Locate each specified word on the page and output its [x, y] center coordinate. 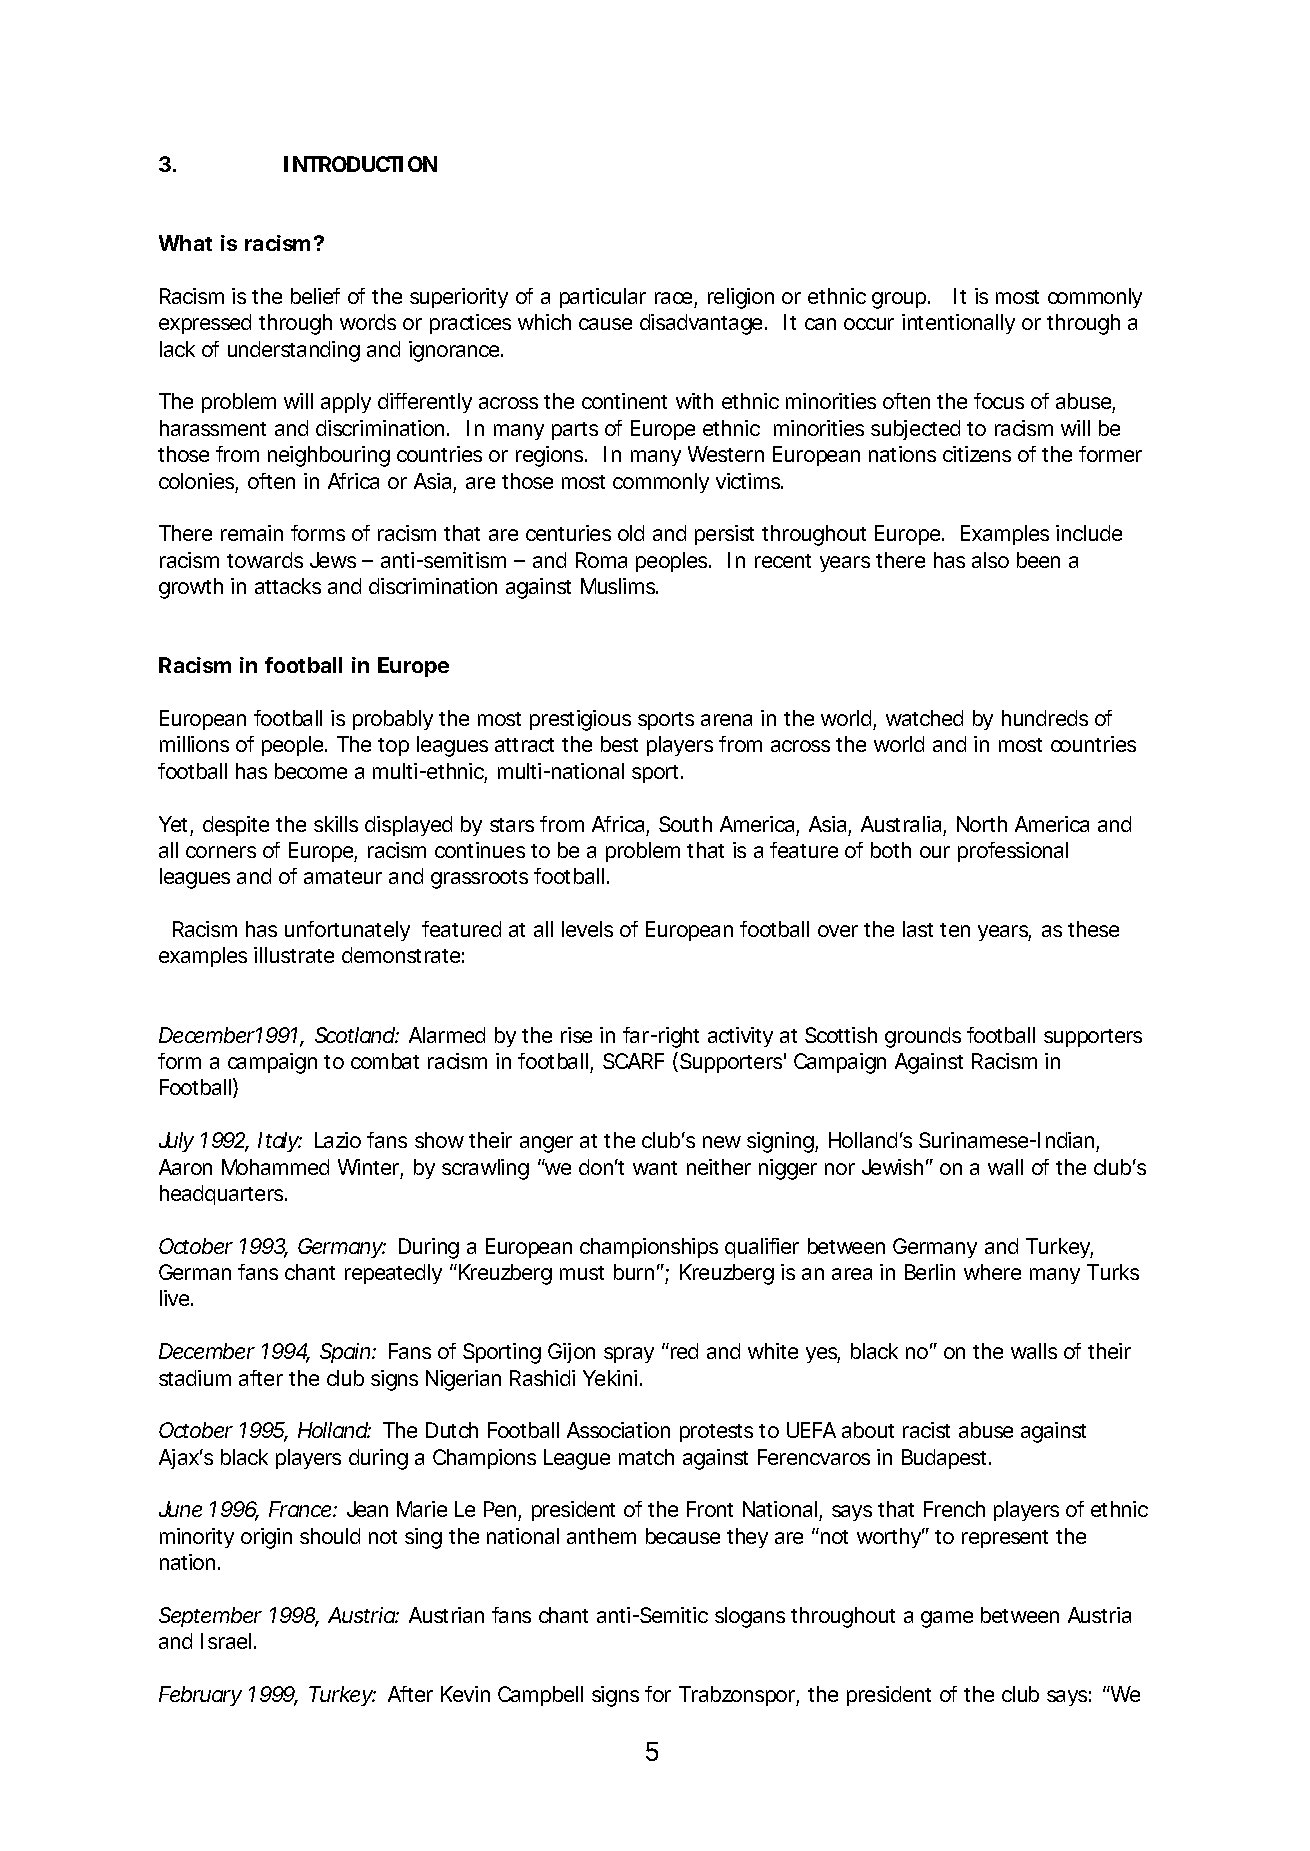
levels [587, 929]
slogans [750, 1617]
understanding [294, 351]
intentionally [958, 324]
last [918, 929]
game [947, 1619]
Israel [226, 1641]
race [676, 299]
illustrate [294, 955]
